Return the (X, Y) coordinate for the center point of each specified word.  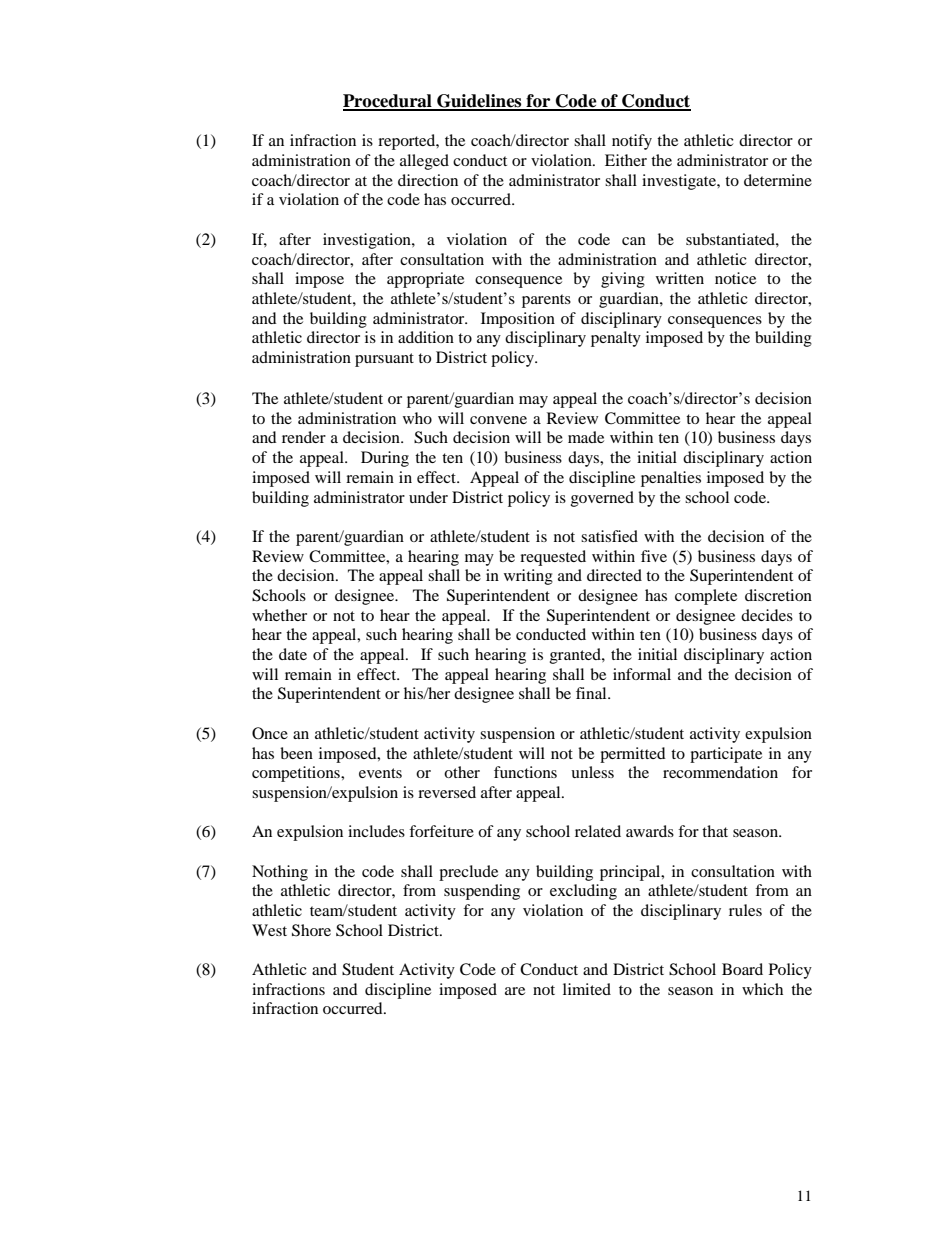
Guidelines (479, 102)
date (293, 654)
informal (642, 674)
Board (742, 969)
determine (778, 180)
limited (587, 989)
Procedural (388, 102)
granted (576, 656)
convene (498, 420)
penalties (671, 479)
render (304, 437)
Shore (311, 930)
